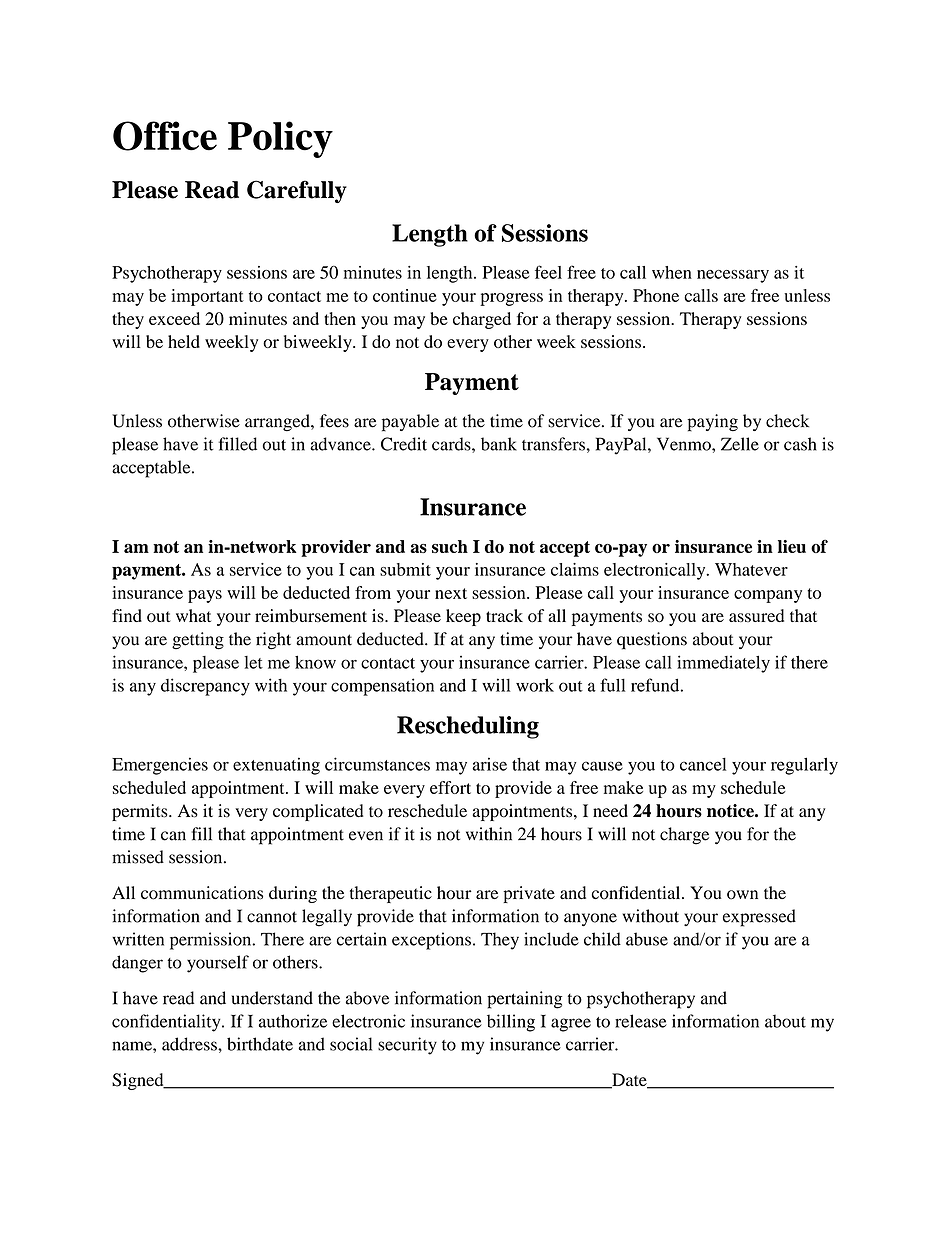 Image resolution: width=952 pixels, height=1233 pixels. I want to click on pays, so click(205, 596).
